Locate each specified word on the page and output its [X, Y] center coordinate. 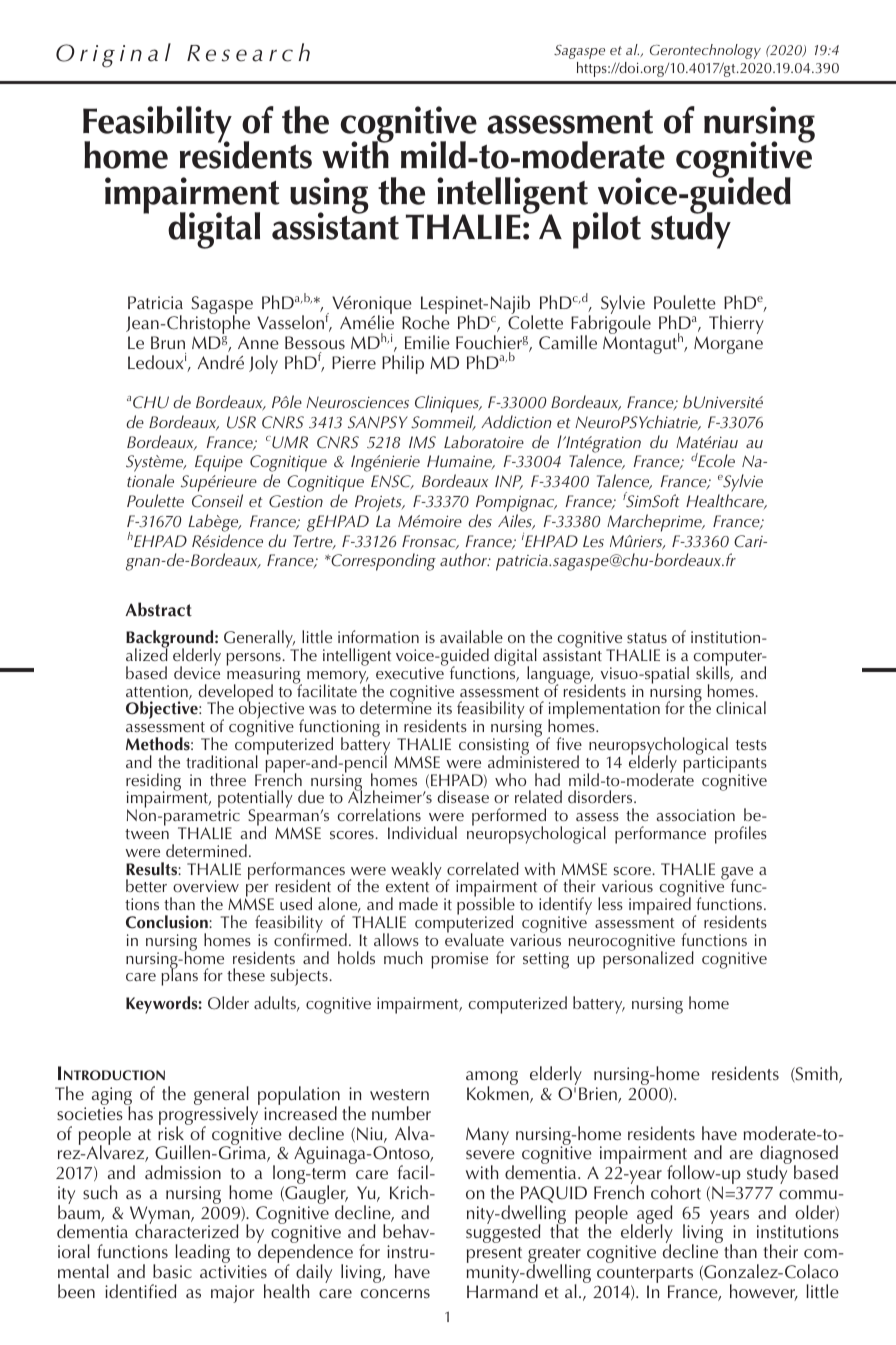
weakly [416, 871]
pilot [607, 230]
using [329, 196]
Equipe [219, 463]
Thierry [736, 324]
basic [172, 1271]
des [480, 521]
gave [737, 874]
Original [113, 55]
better [146, 885]
